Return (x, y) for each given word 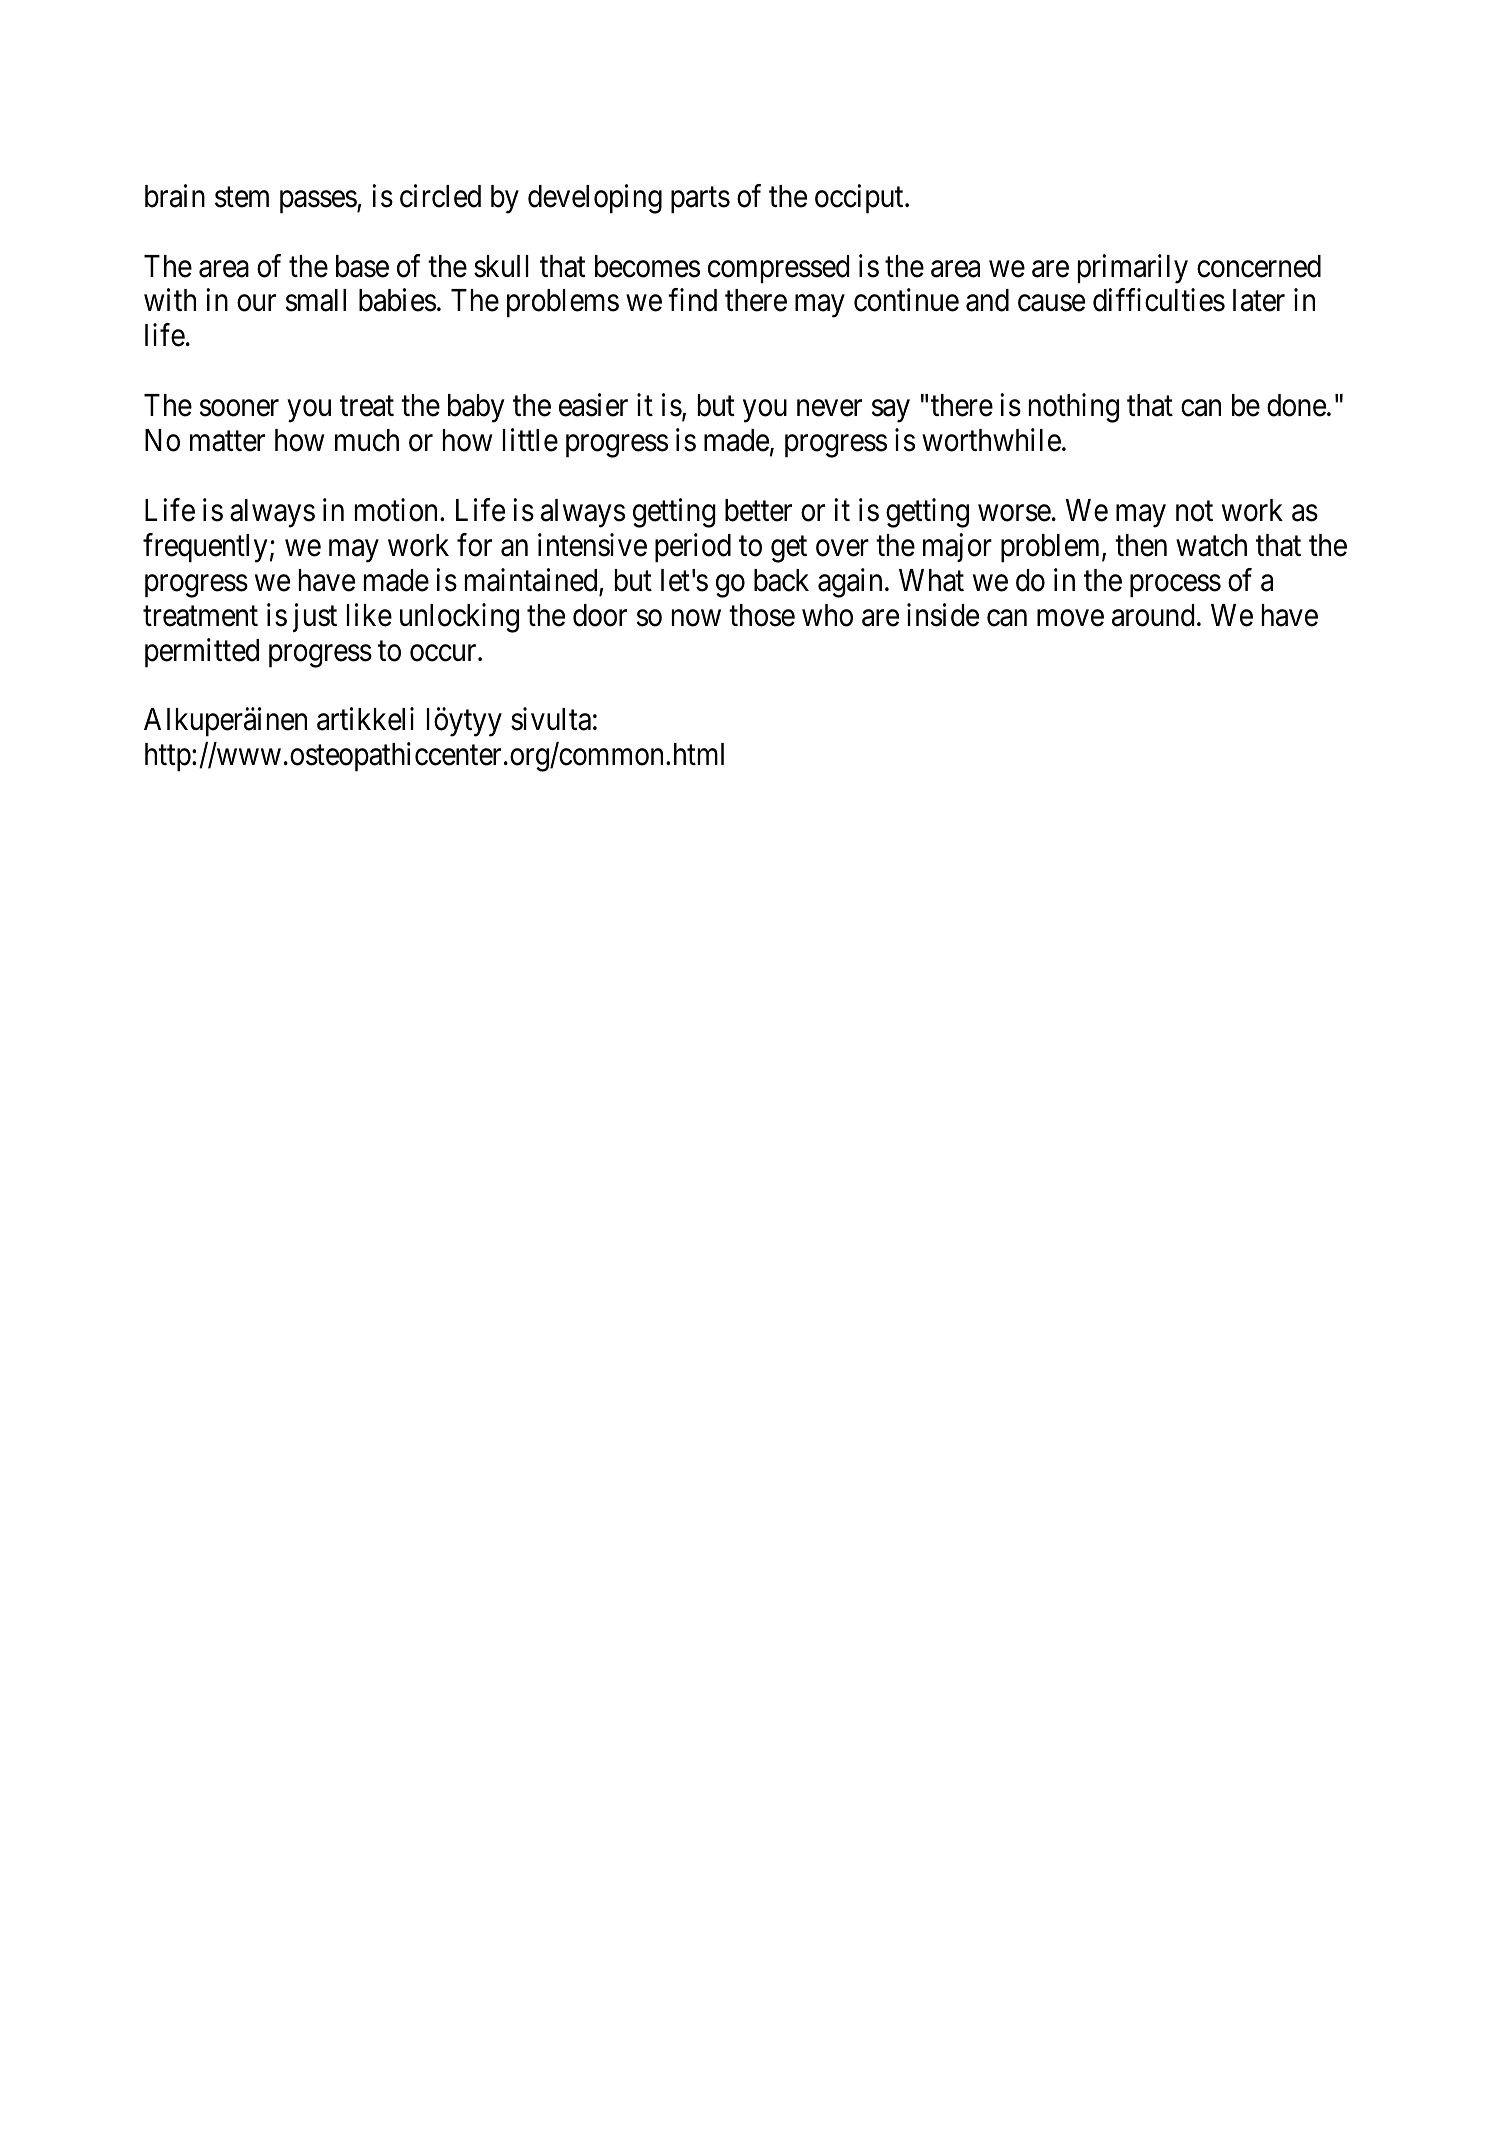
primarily (1133, 269)
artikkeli (365, 719)
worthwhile (991, 440)
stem (242, 197)
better (758, 510)
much (367, 440)
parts (700, 200)
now (696, 618)
